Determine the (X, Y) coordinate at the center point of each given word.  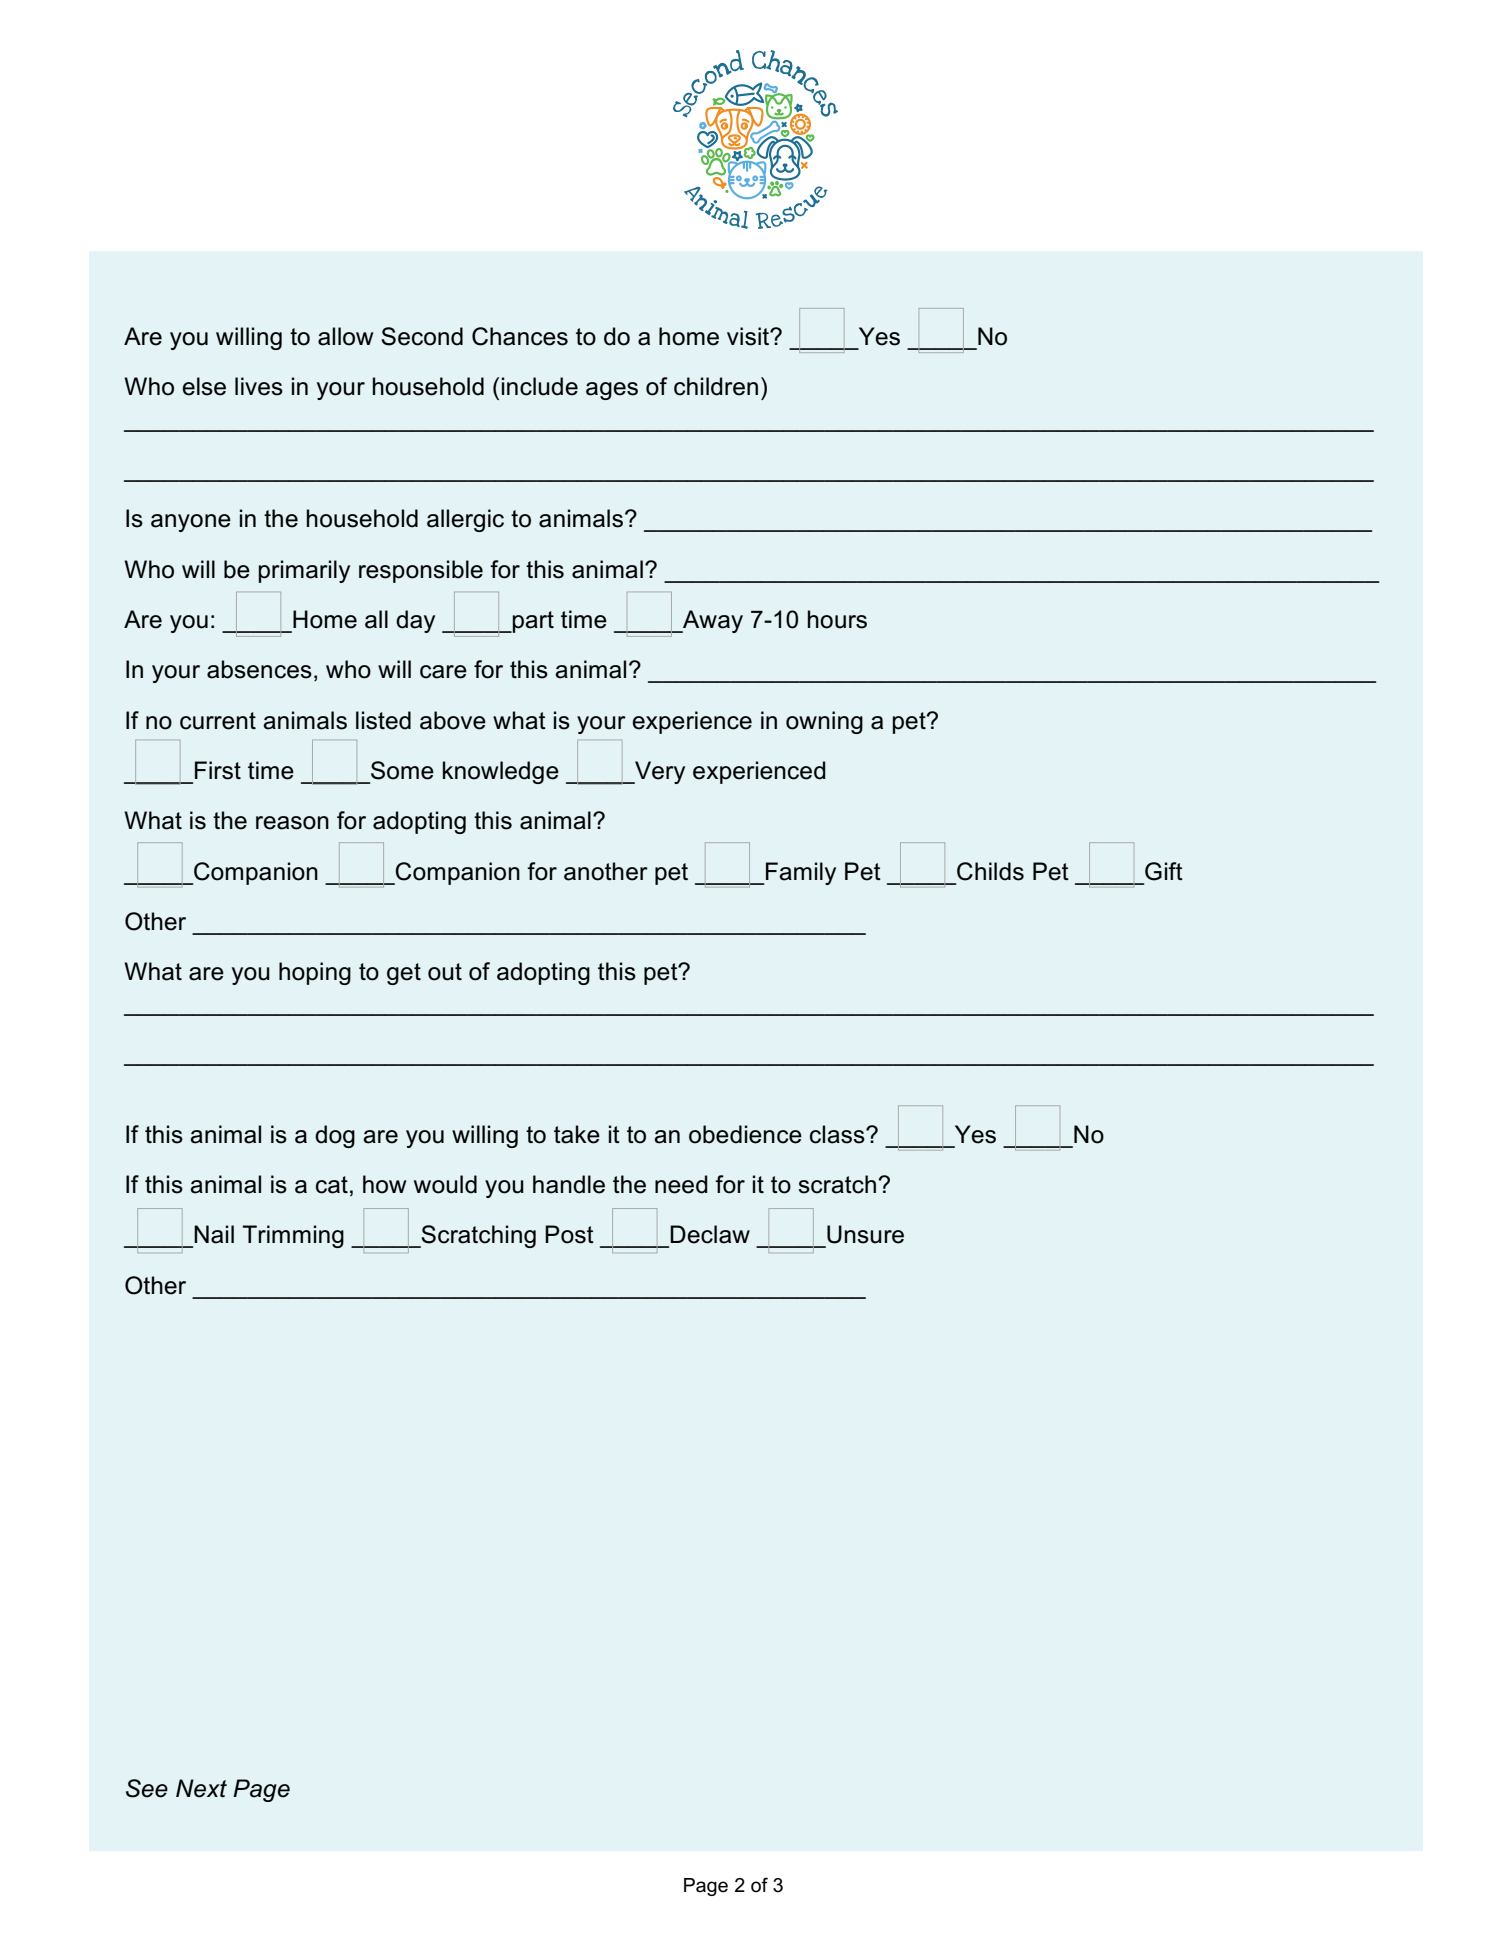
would (445, 1184)
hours (837, 619)
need (681, 1184)
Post (569, 1234)
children (716, 386)
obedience (745, 1134)
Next (201, 1788)
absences (259, 669)
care (443, 672)
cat (332, 1185)
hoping (315, 973)
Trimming (293, 1236)
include (540, 386)
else (204, 386)
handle (569, 1184)
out (445, 972)
